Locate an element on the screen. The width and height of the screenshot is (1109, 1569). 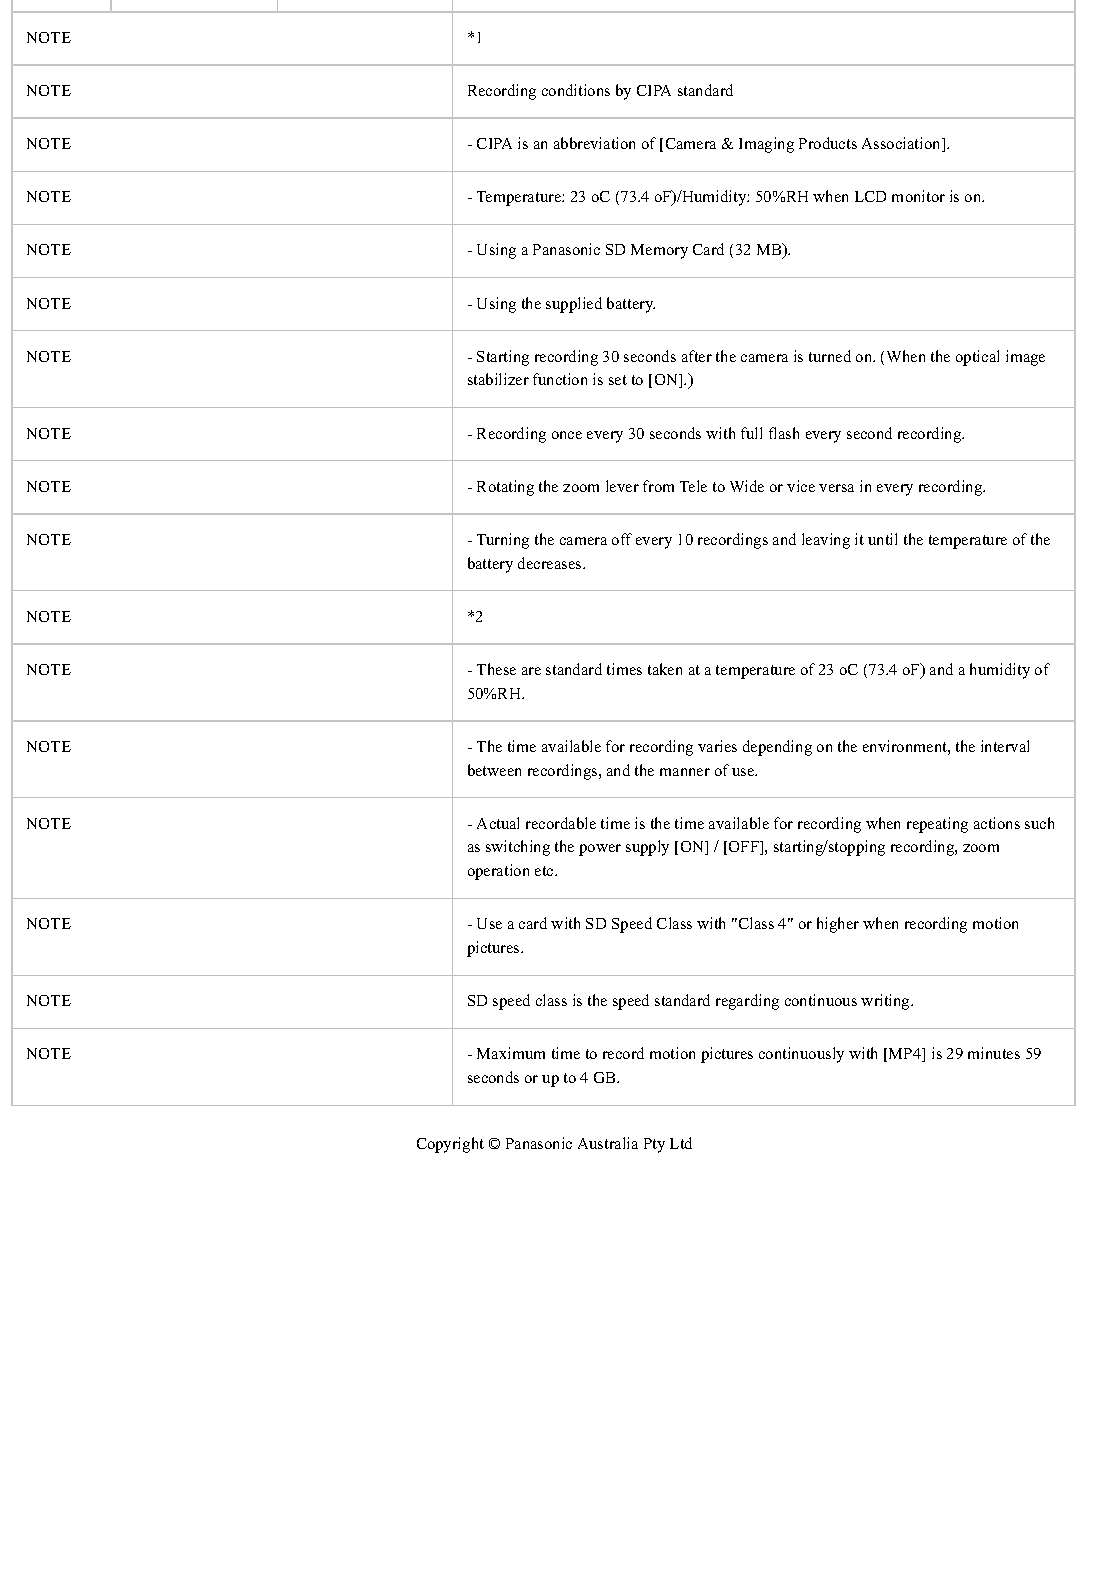
Imaging is located at coordinates (766, 145).
